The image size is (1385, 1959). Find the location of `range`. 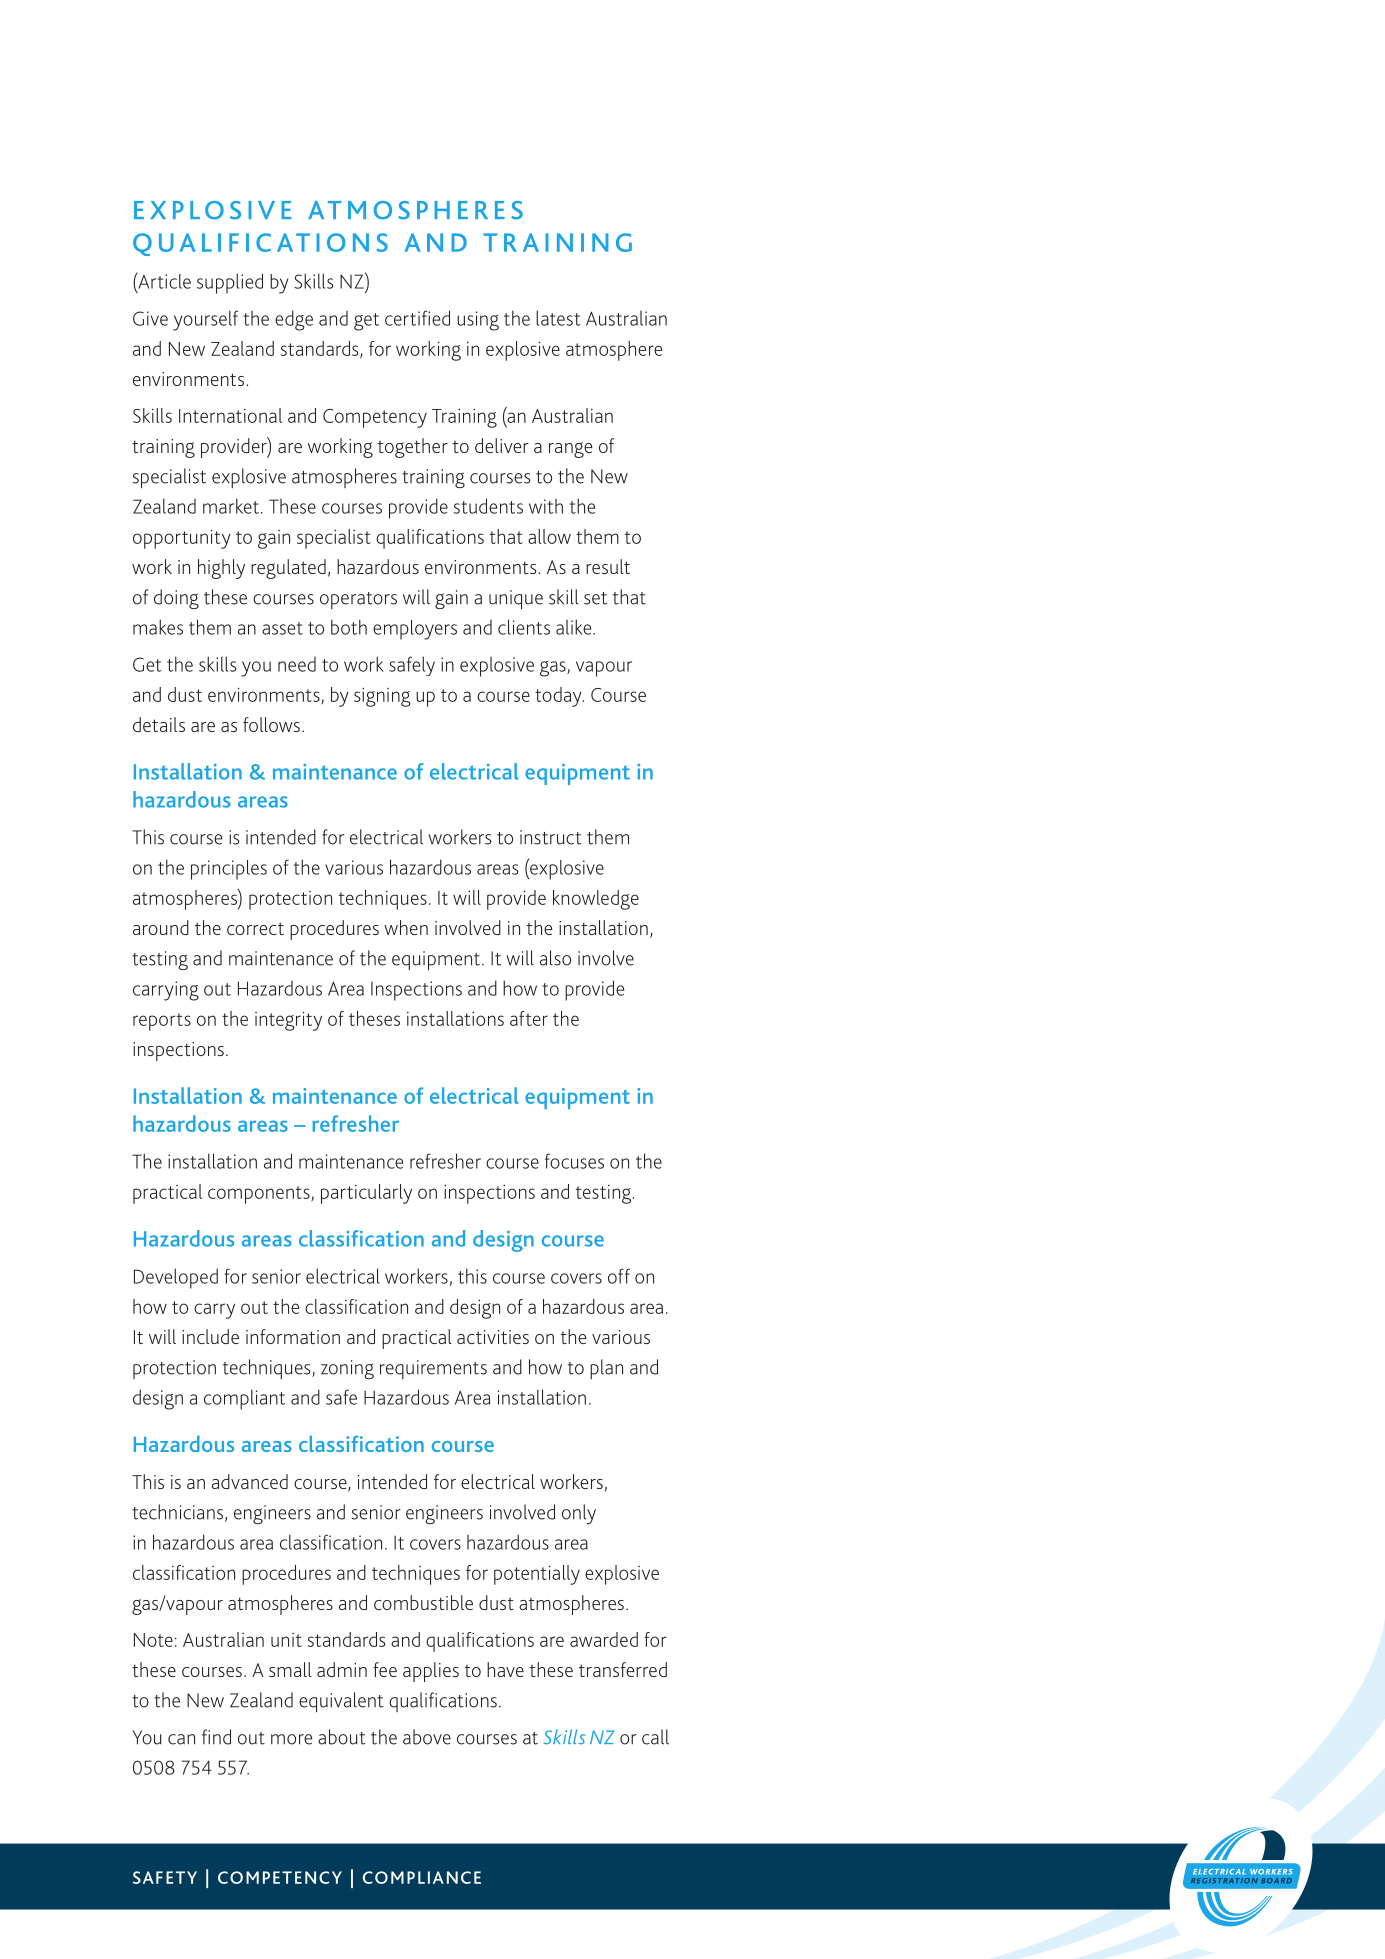

range is located at coordinates (571, 450).
